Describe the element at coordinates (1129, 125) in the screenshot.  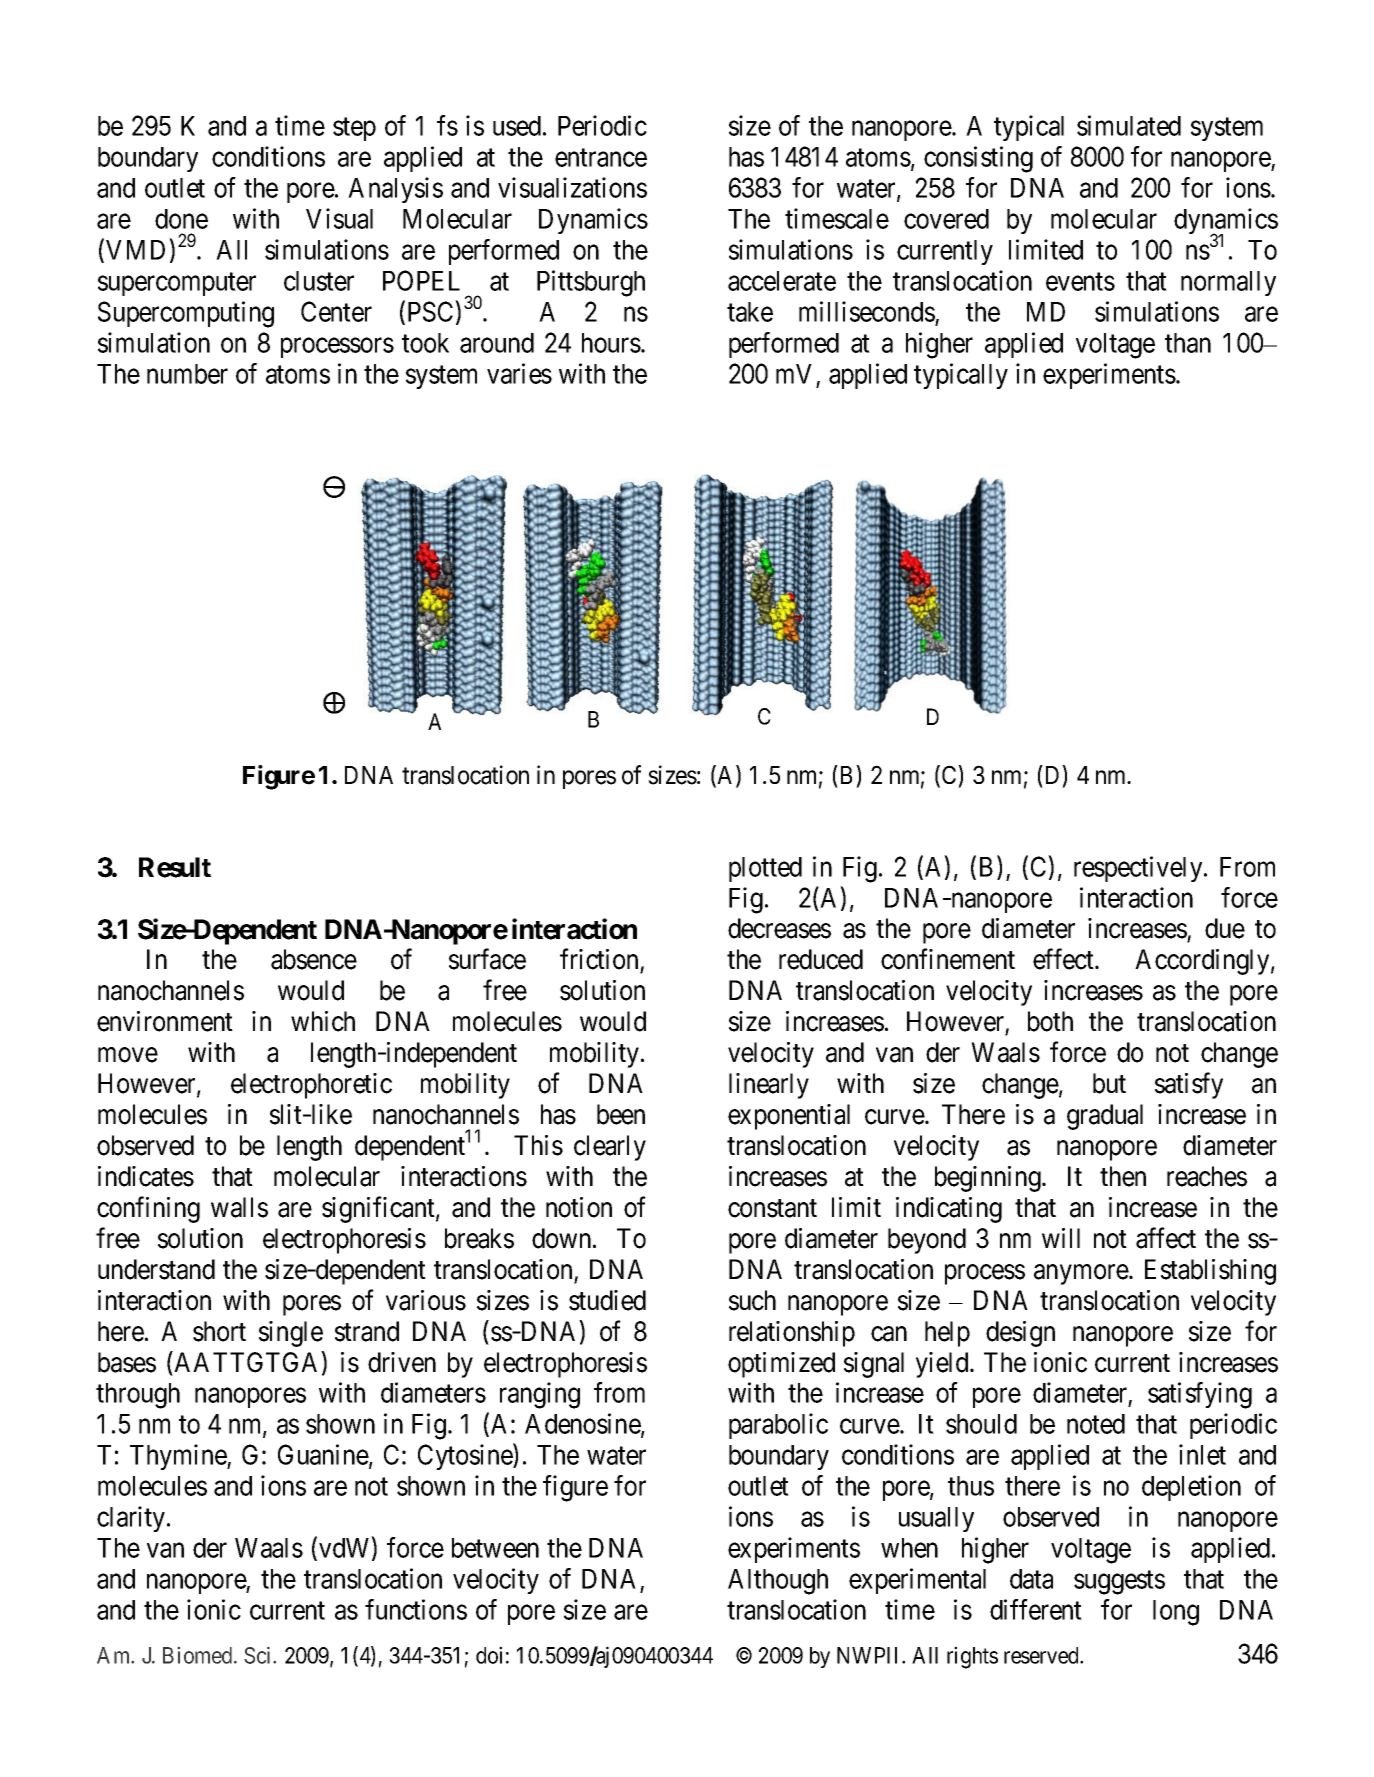
I see `simulated` at that location.
